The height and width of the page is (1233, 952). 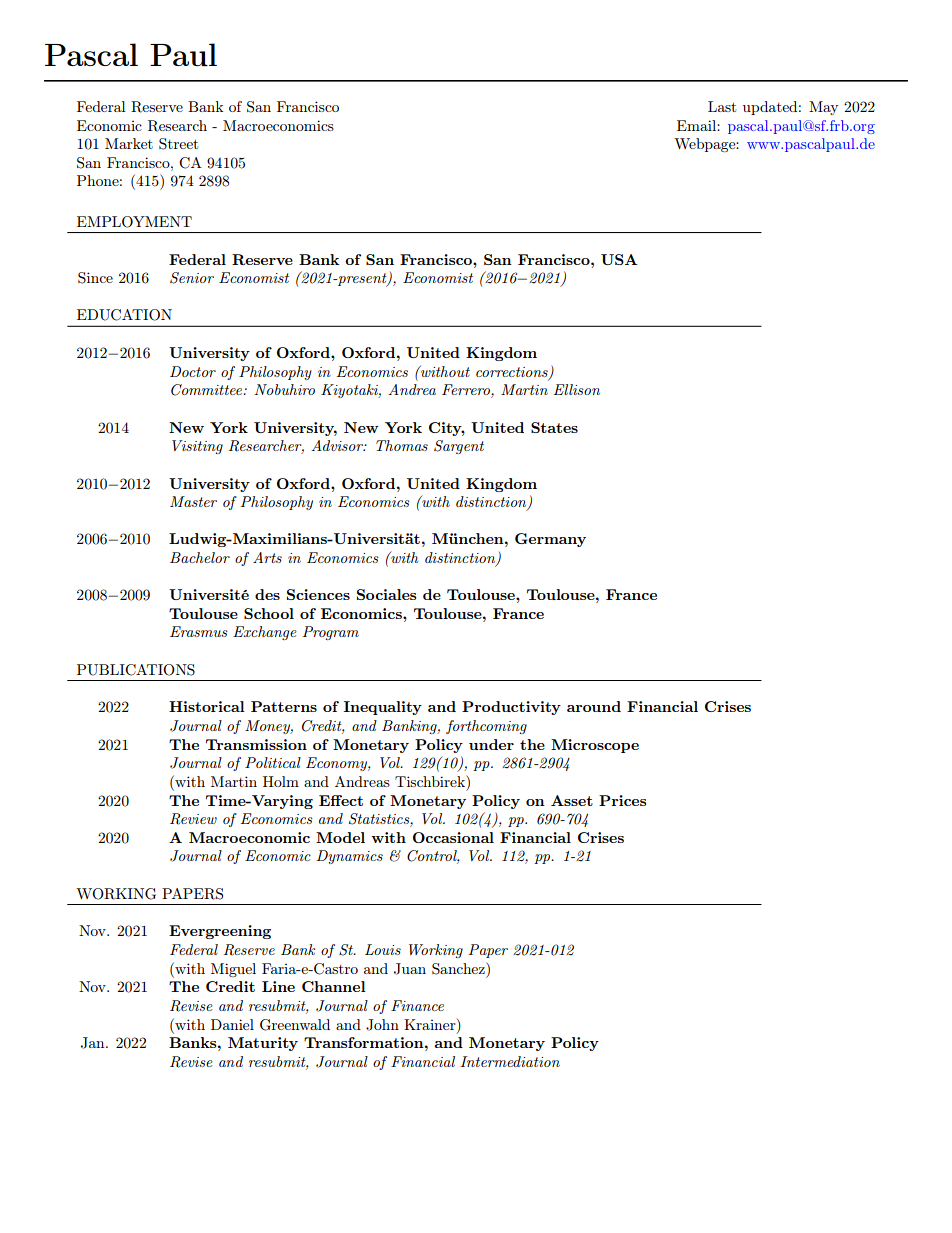 I want to click on Review, so click(x=193, y=819).
